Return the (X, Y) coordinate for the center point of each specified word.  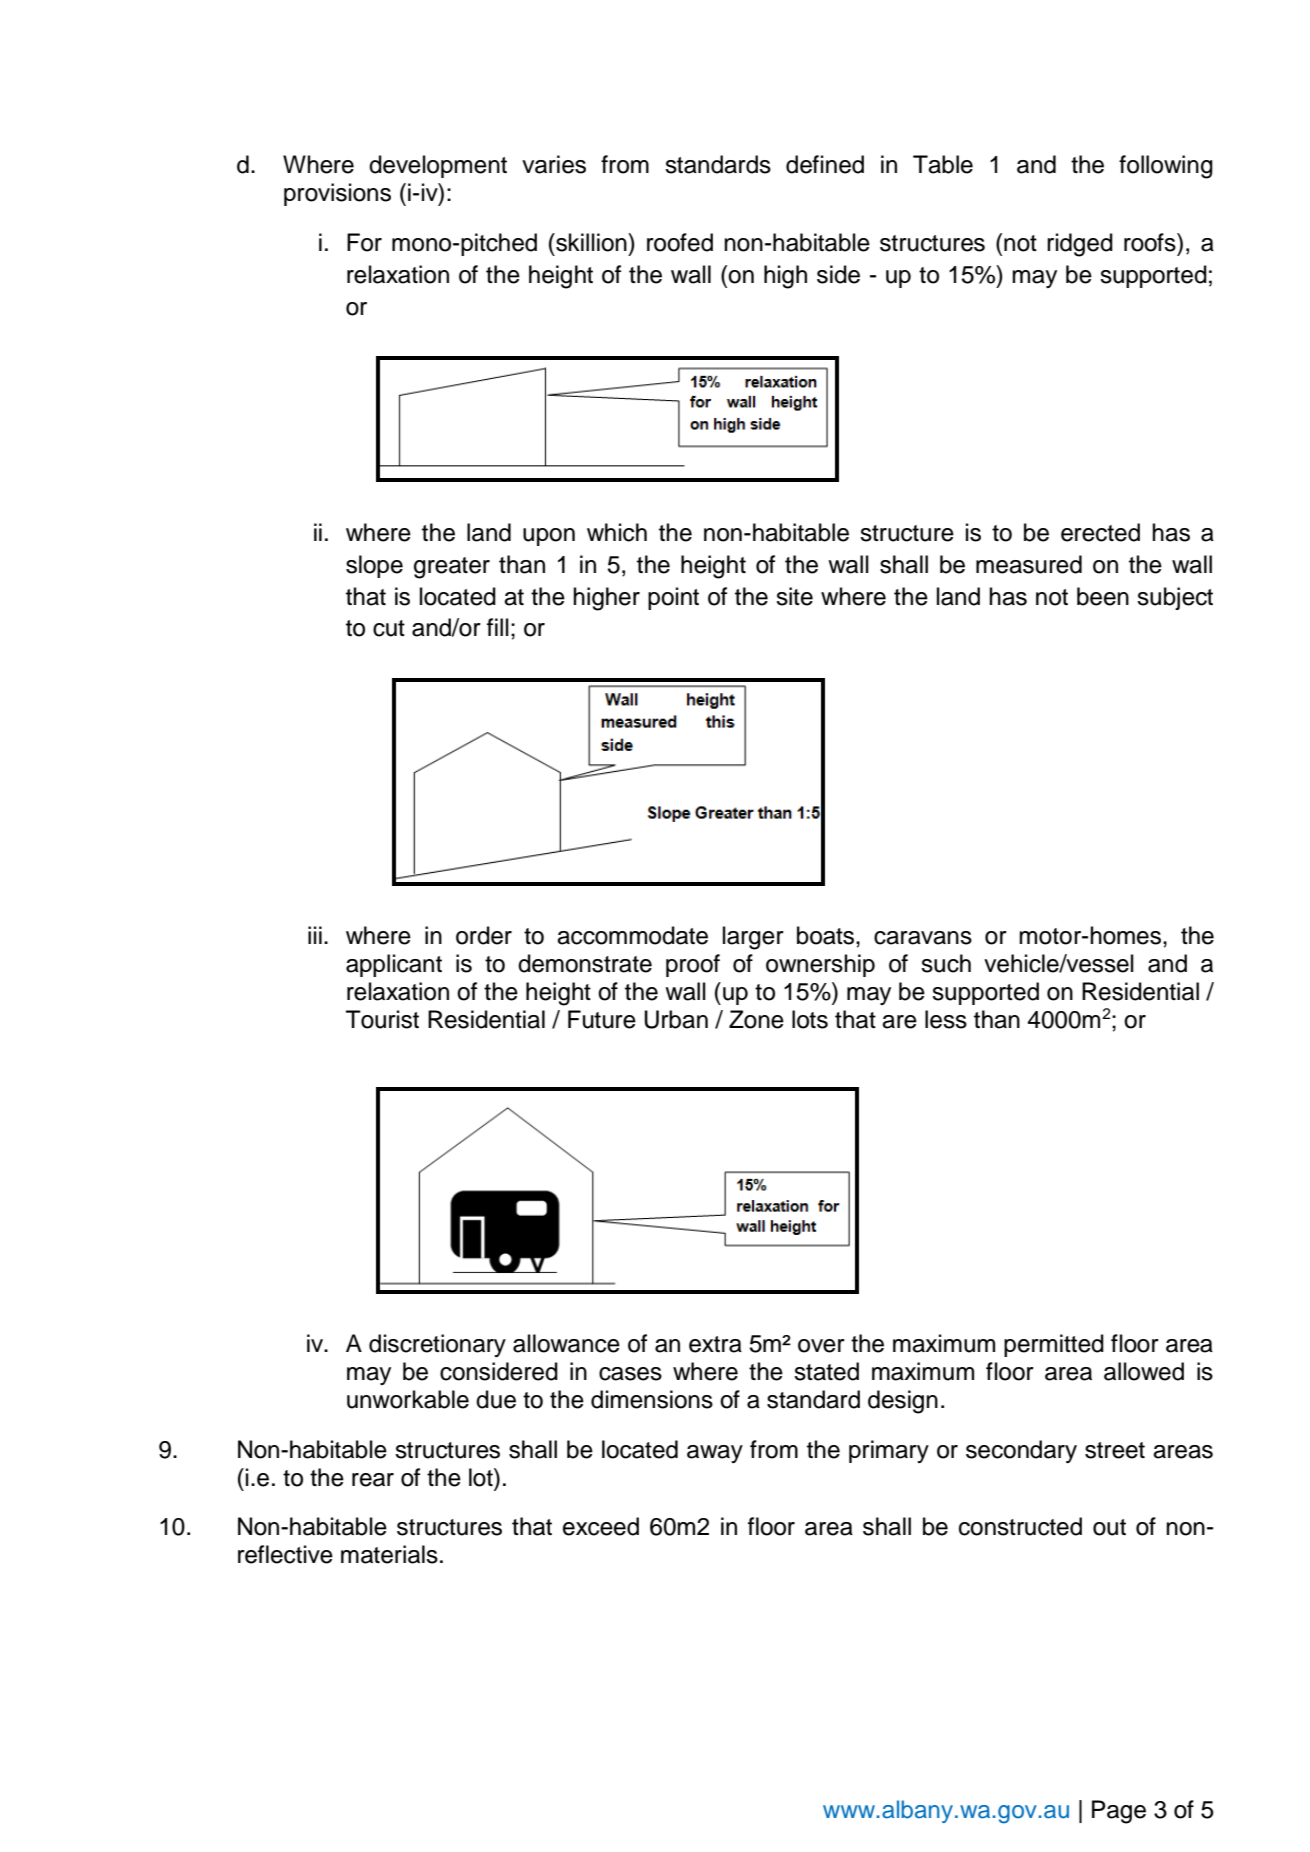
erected (1100, 532)
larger (753, 938)
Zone (756, 1019)
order (484, 935)
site (794, 596)
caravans (923, 938)
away (715, 1454)
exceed (601, 1526)
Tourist (382, 1019)
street (1115, 1450)
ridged (1080, 245)
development (438, 166)
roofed (680, 242)
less (946, 1019)
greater (452, 568)
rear (373, 1480)
